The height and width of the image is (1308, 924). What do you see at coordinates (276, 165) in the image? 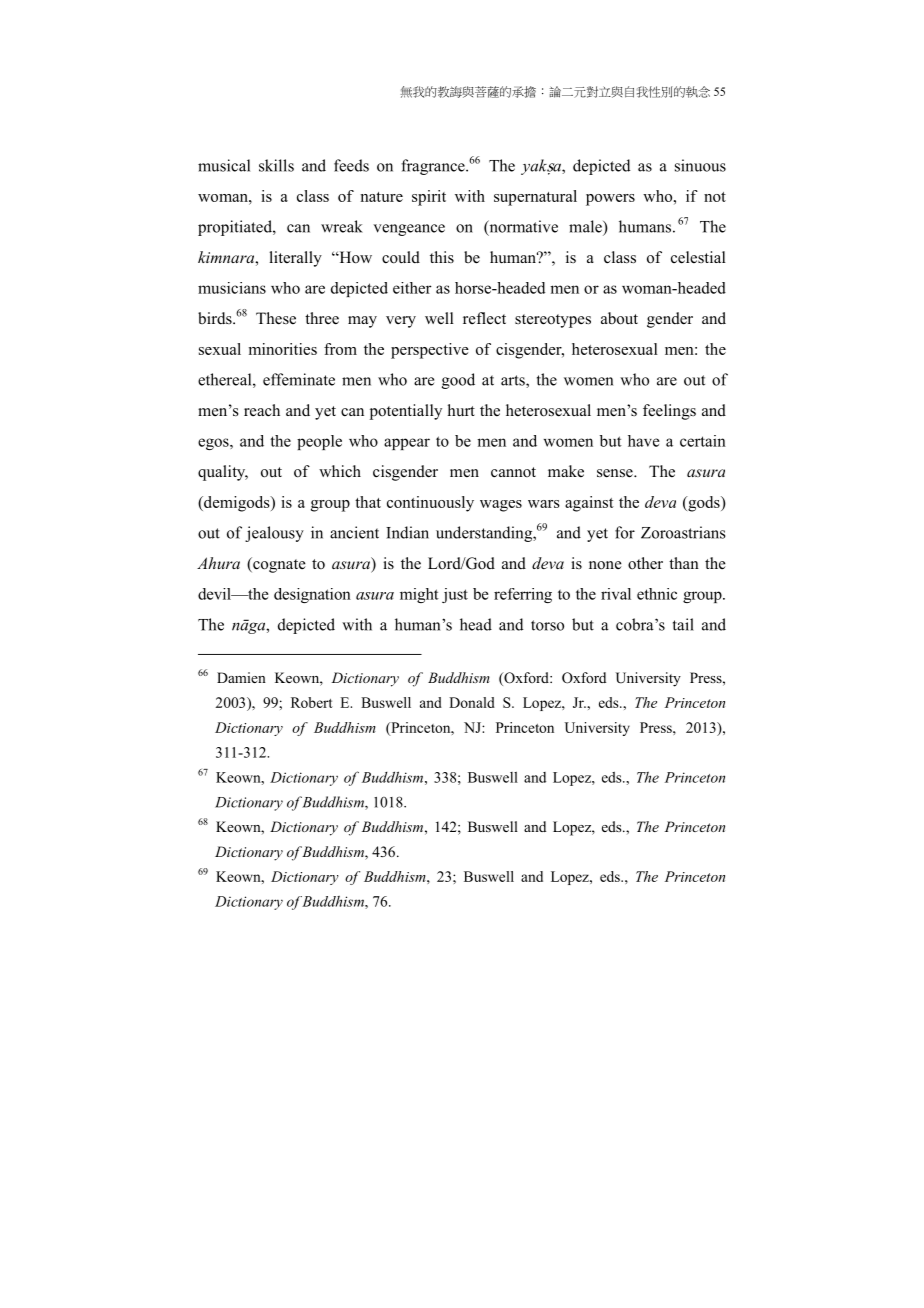
I see `skills` at bounding box center [276, 165].
